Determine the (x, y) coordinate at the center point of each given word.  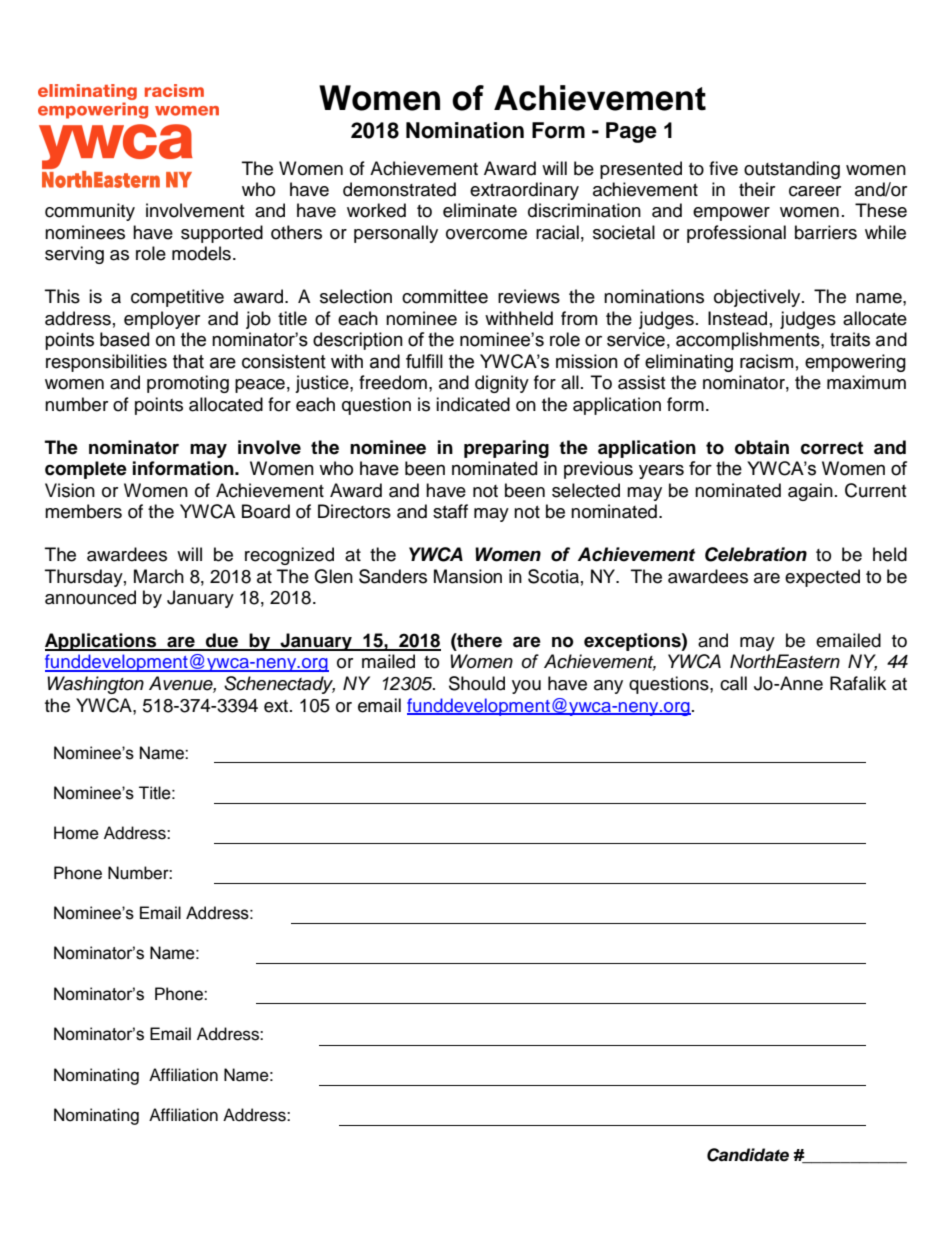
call (733, 683)
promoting (188, 384)
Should (477, 683)
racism (766, 361)
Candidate (748, 1155)
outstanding (792, 170)
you (526, 687)
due (222, 641)
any (608, 687)
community (90, 212)
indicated (473, 404)
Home (76, 833)
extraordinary (524, 191)
